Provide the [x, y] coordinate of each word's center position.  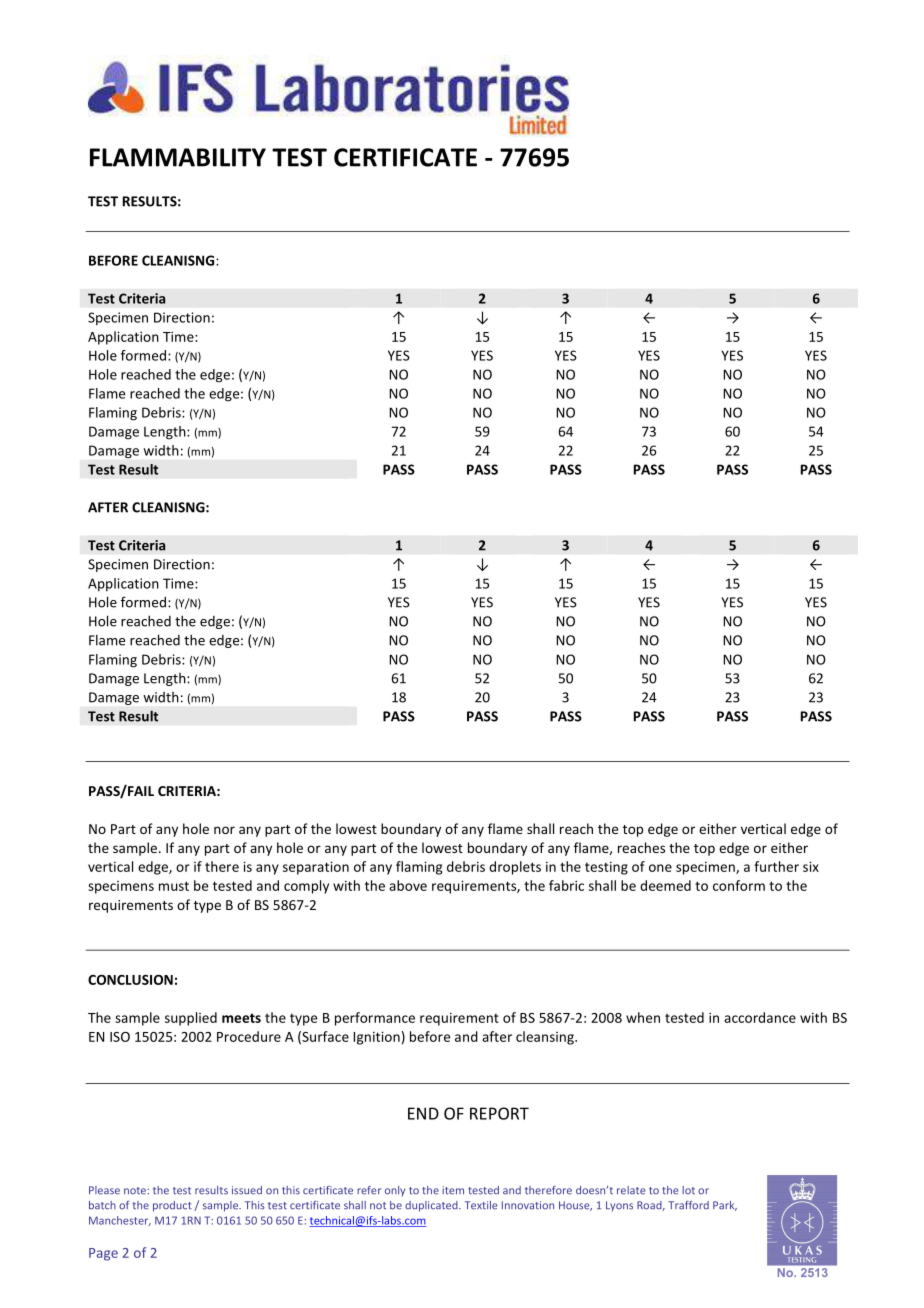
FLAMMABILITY [178, 157]
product [172, 1206]
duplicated [432, 1206]
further [776, 866]
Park [725, 1206]
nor [224, 830]
